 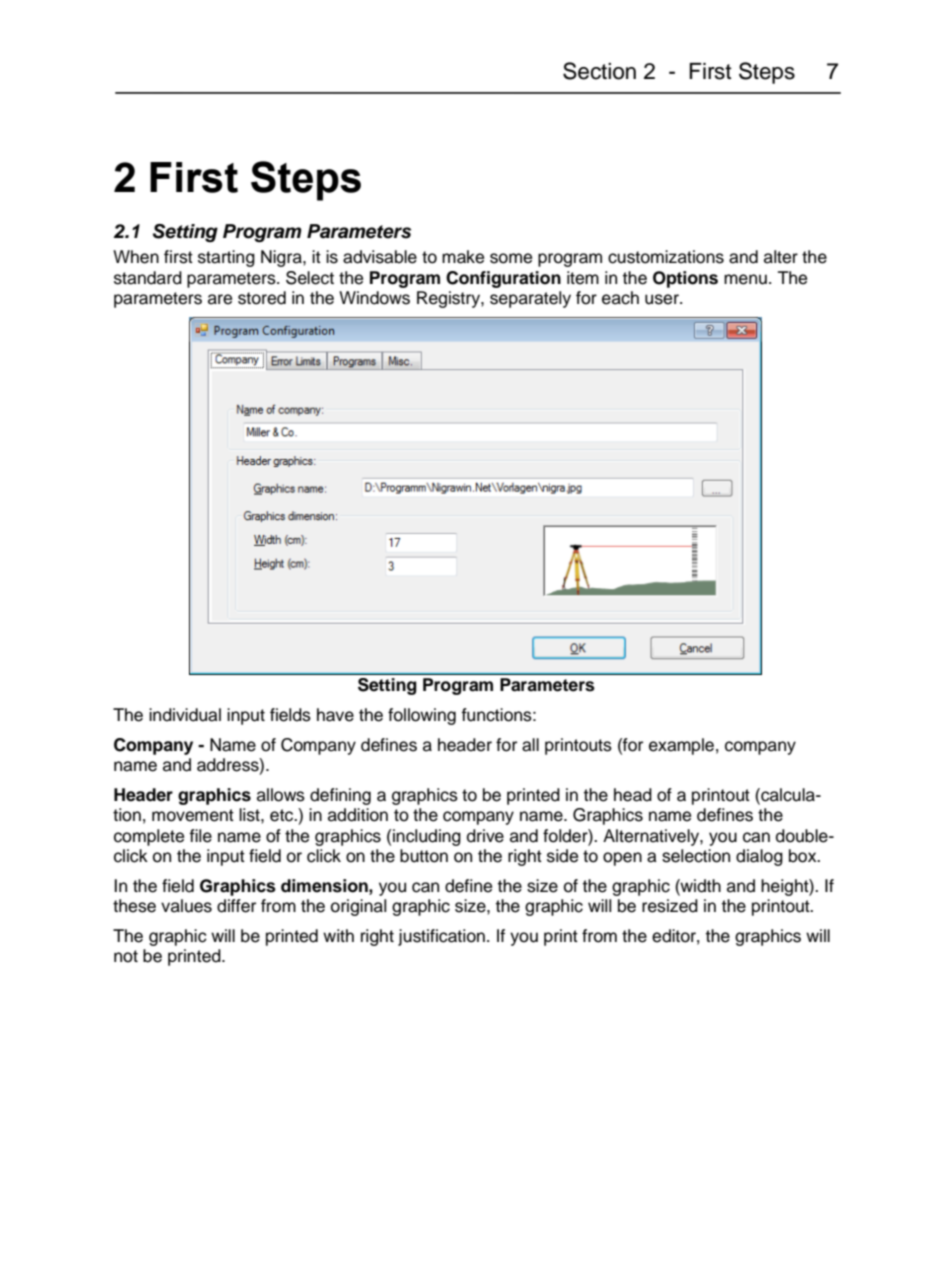 What do you see at coordinates (422, 716) in the image?
I see `following` at bounding box center [422, 716].
